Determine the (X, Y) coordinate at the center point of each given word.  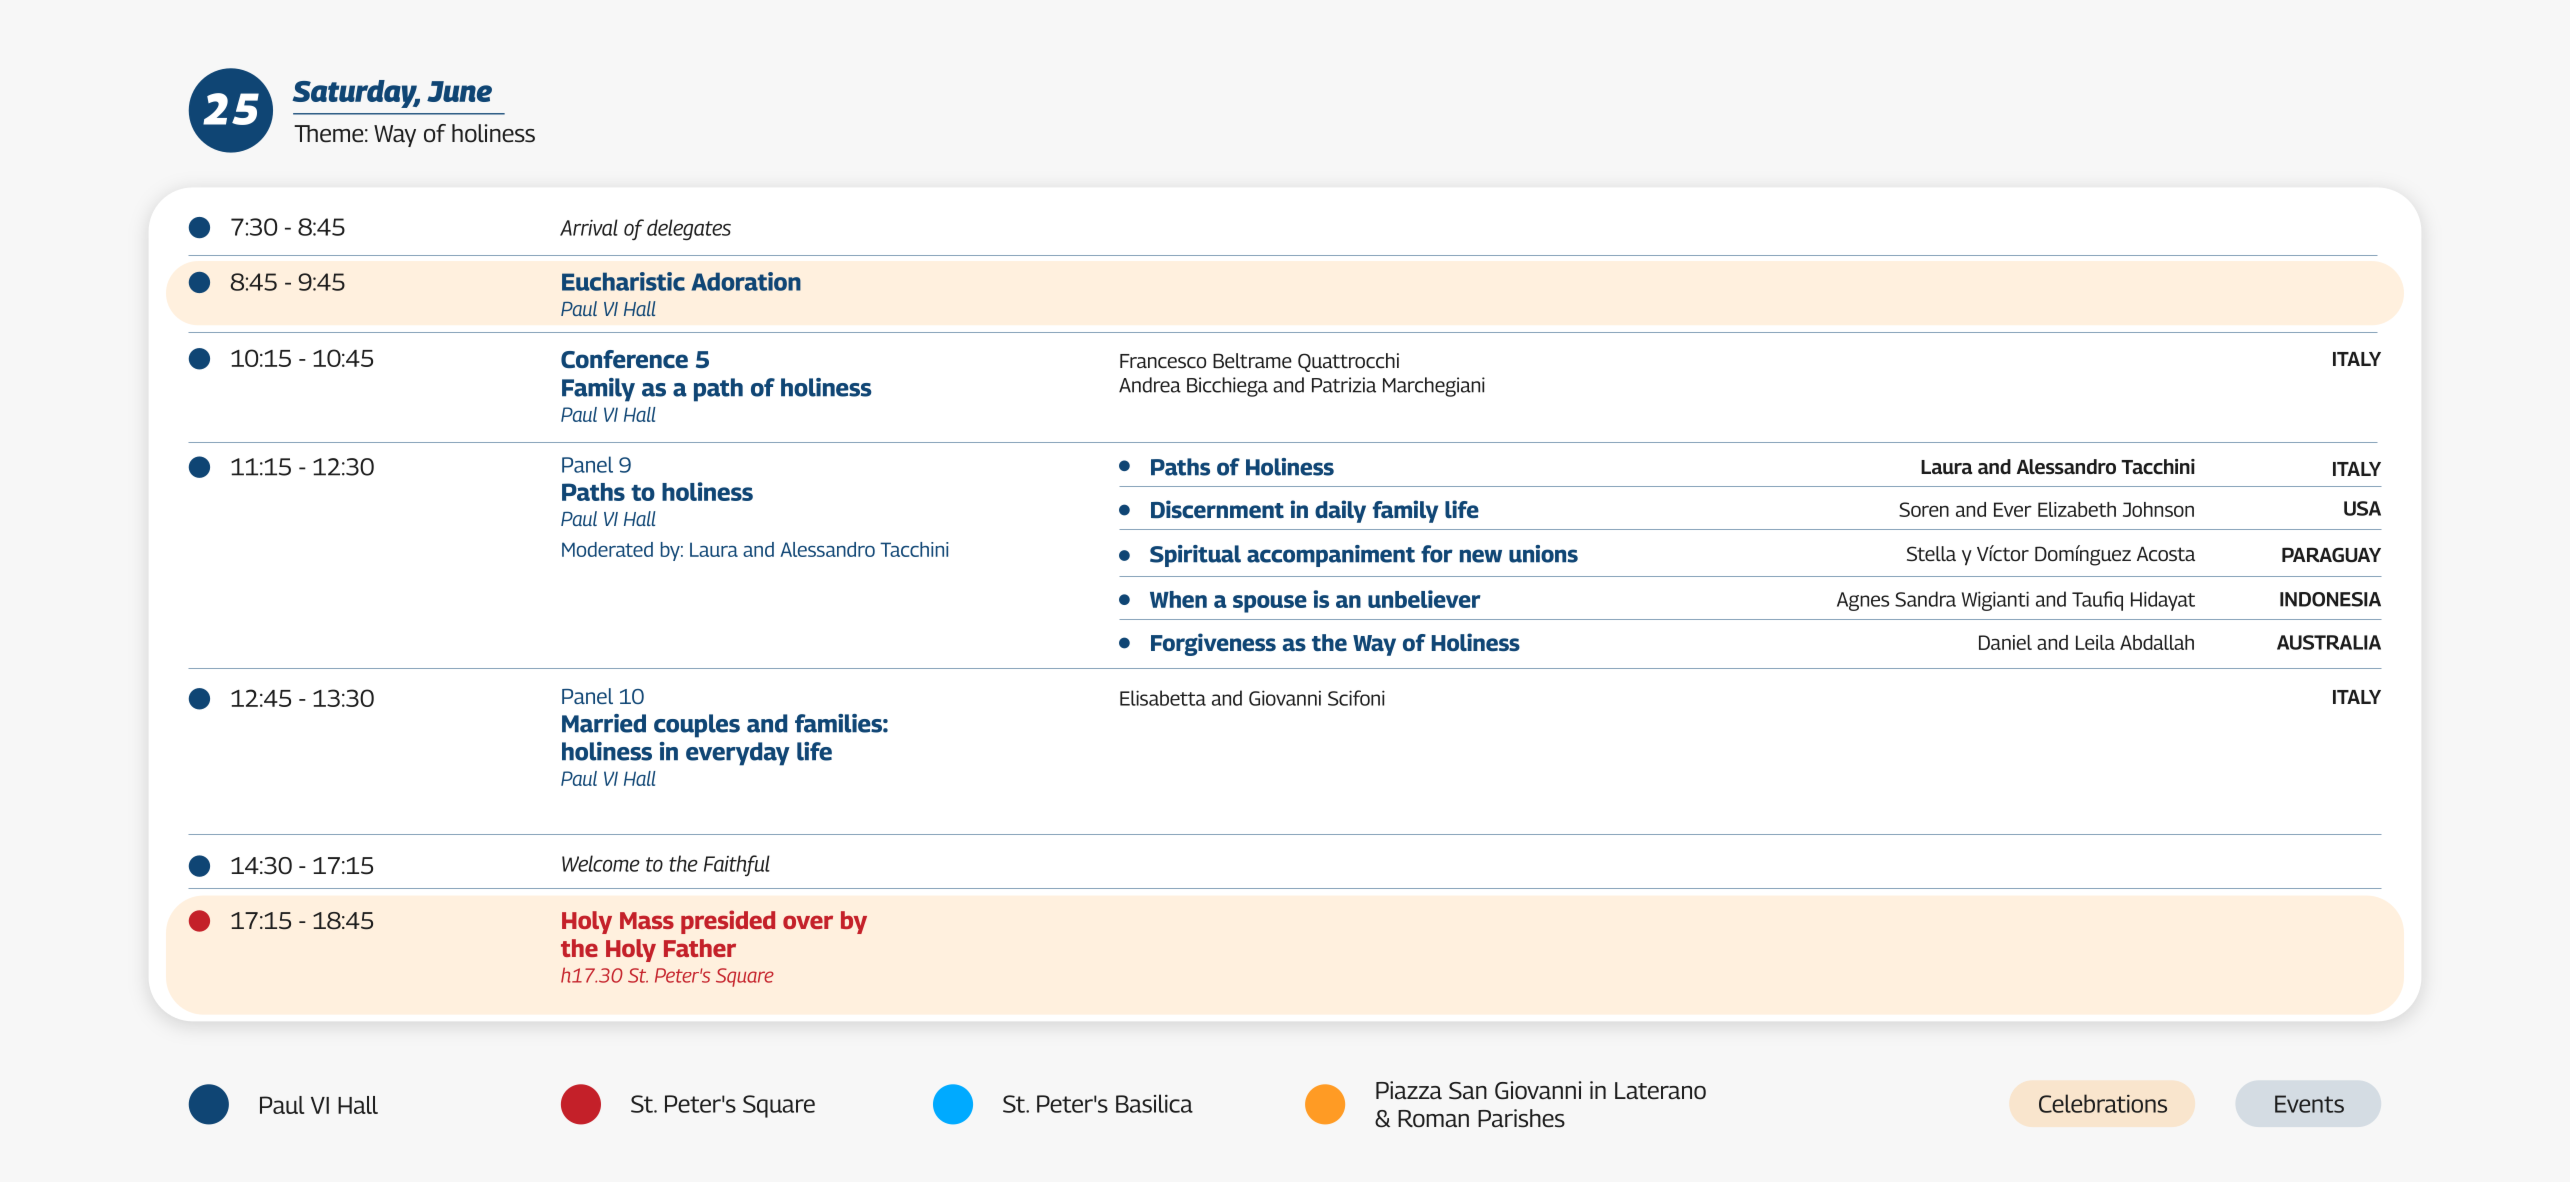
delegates (689, 229)
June (459, 91)
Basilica (1154, 1103)
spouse (1270, 604)
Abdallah (2157, 642)
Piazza (1409, 1090)
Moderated (607, 549)
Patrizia (1344, 385)
